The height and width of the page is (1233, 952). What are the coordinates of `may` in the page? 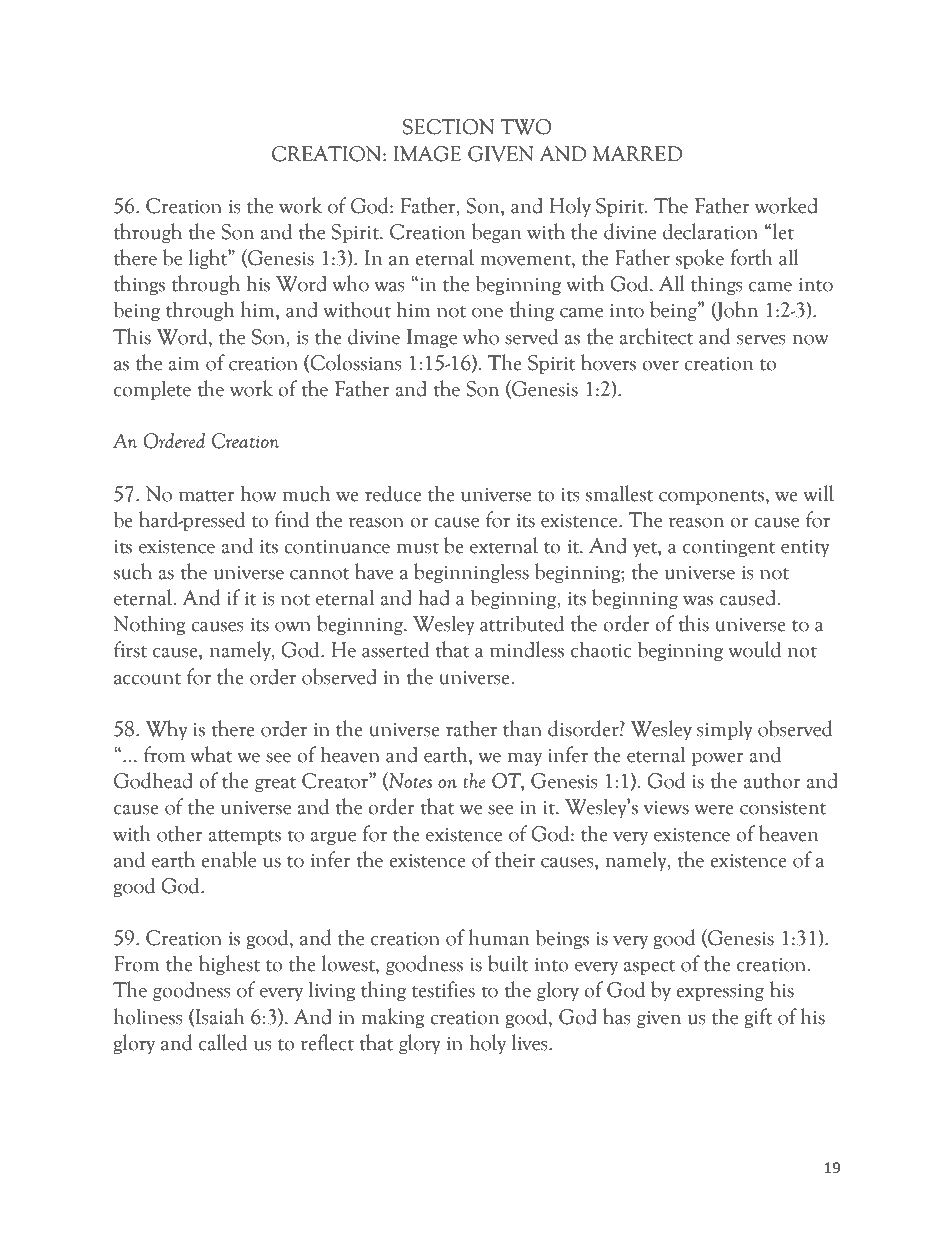 It's located at (525, 759).
